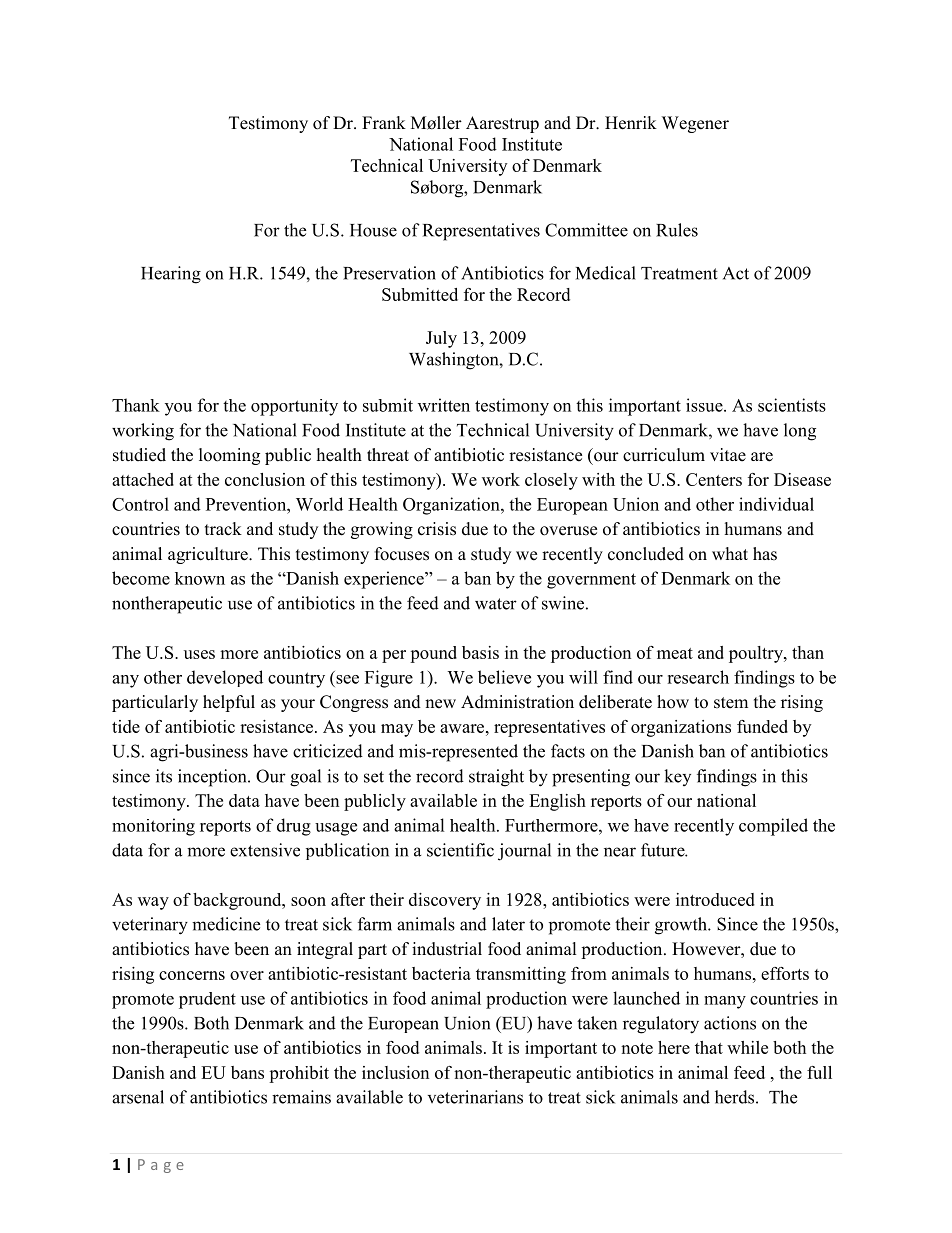  I want to click on compiled, so click(773, 827).
